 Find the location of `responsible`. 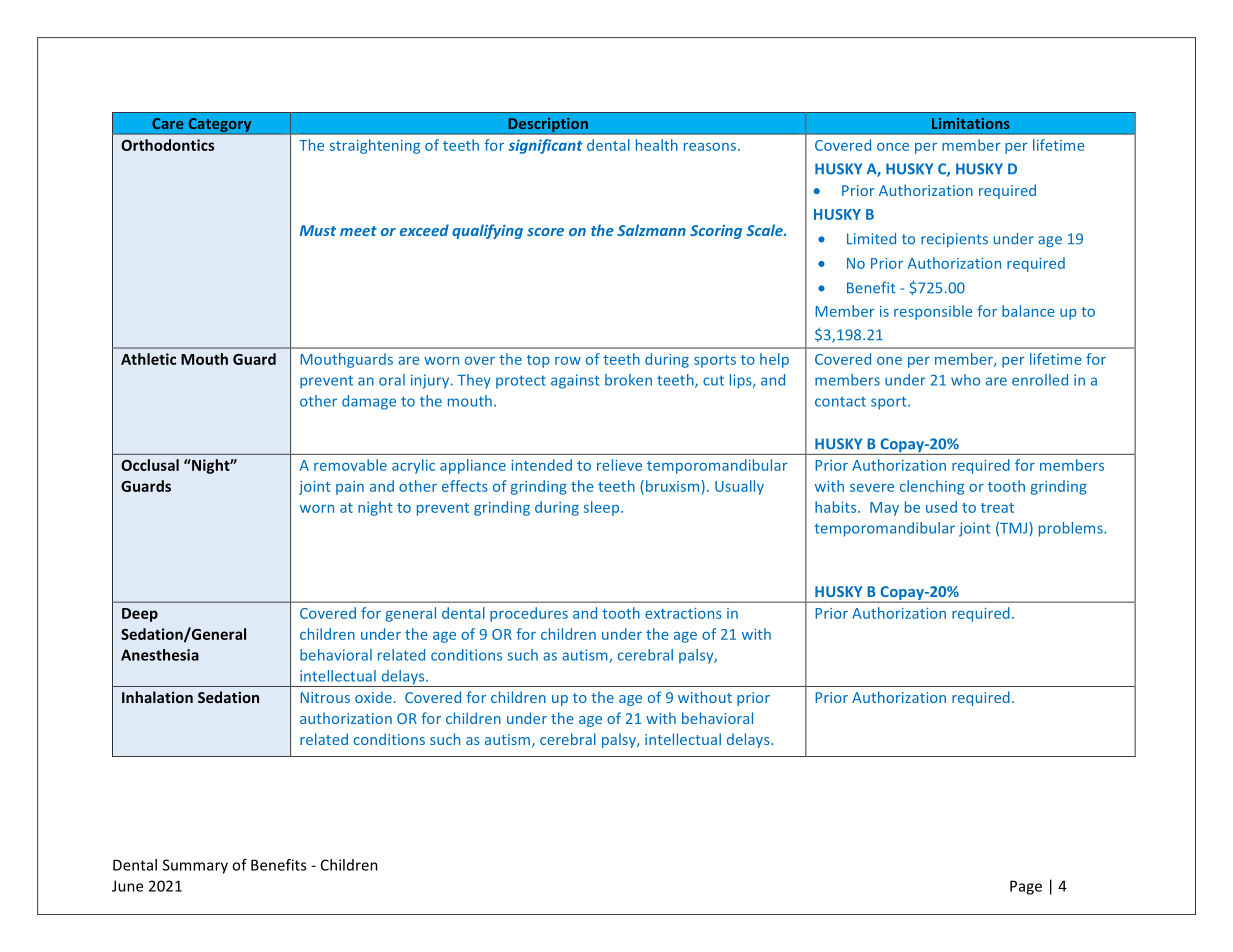

responsible is located at coordinates (933, 312).
